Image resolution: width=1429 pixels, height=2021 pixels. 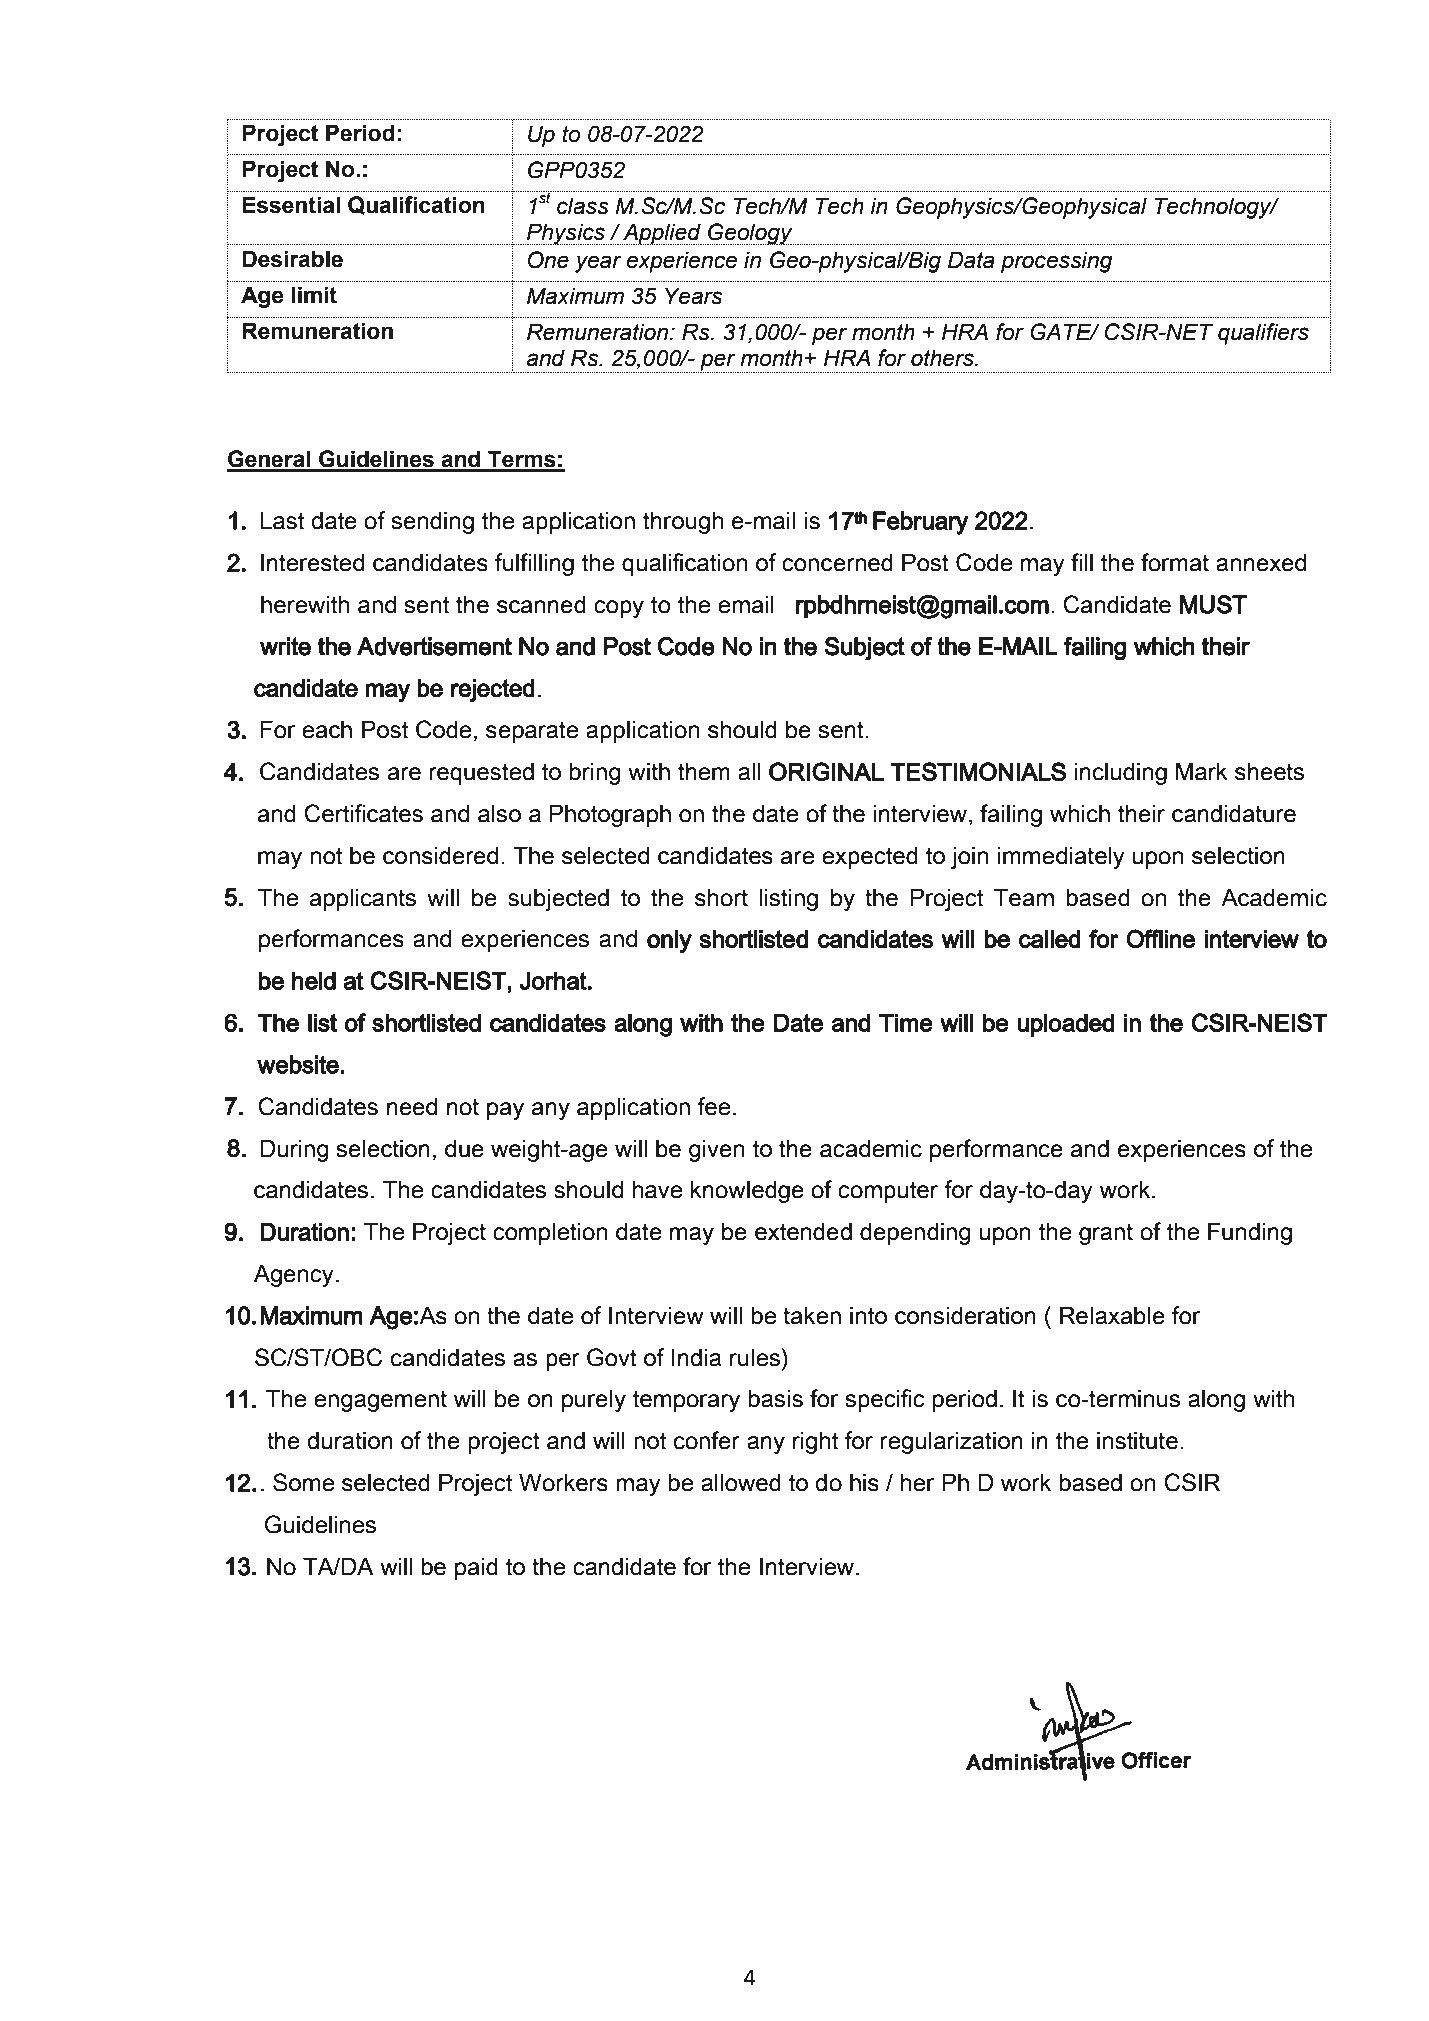 What do you see at coordinates (464, 1148) in the screenshot?
I see `due` at bounding box center [464, 1148].
